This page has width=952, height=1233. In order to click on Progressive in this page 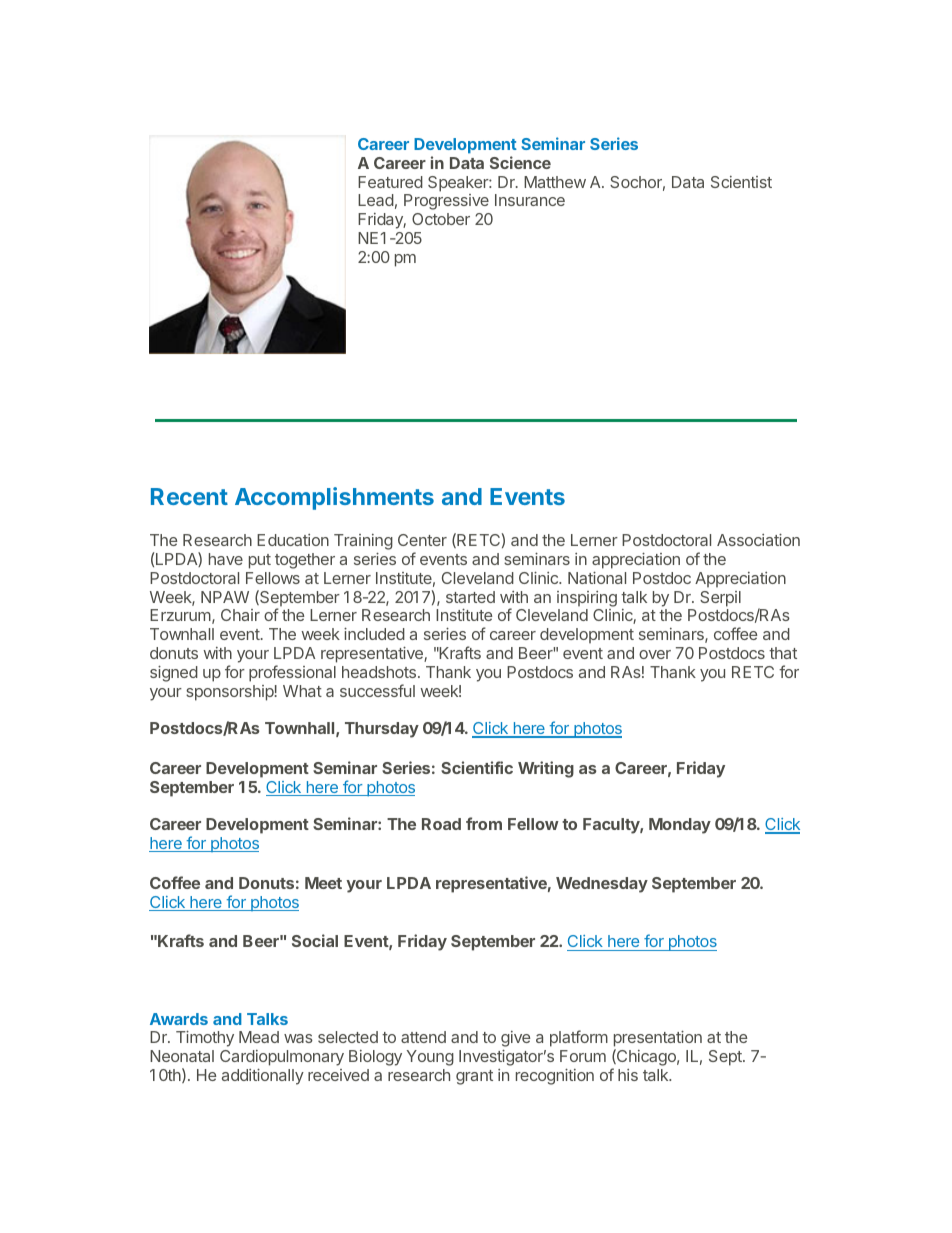, I will do `click(446, 202)`.
